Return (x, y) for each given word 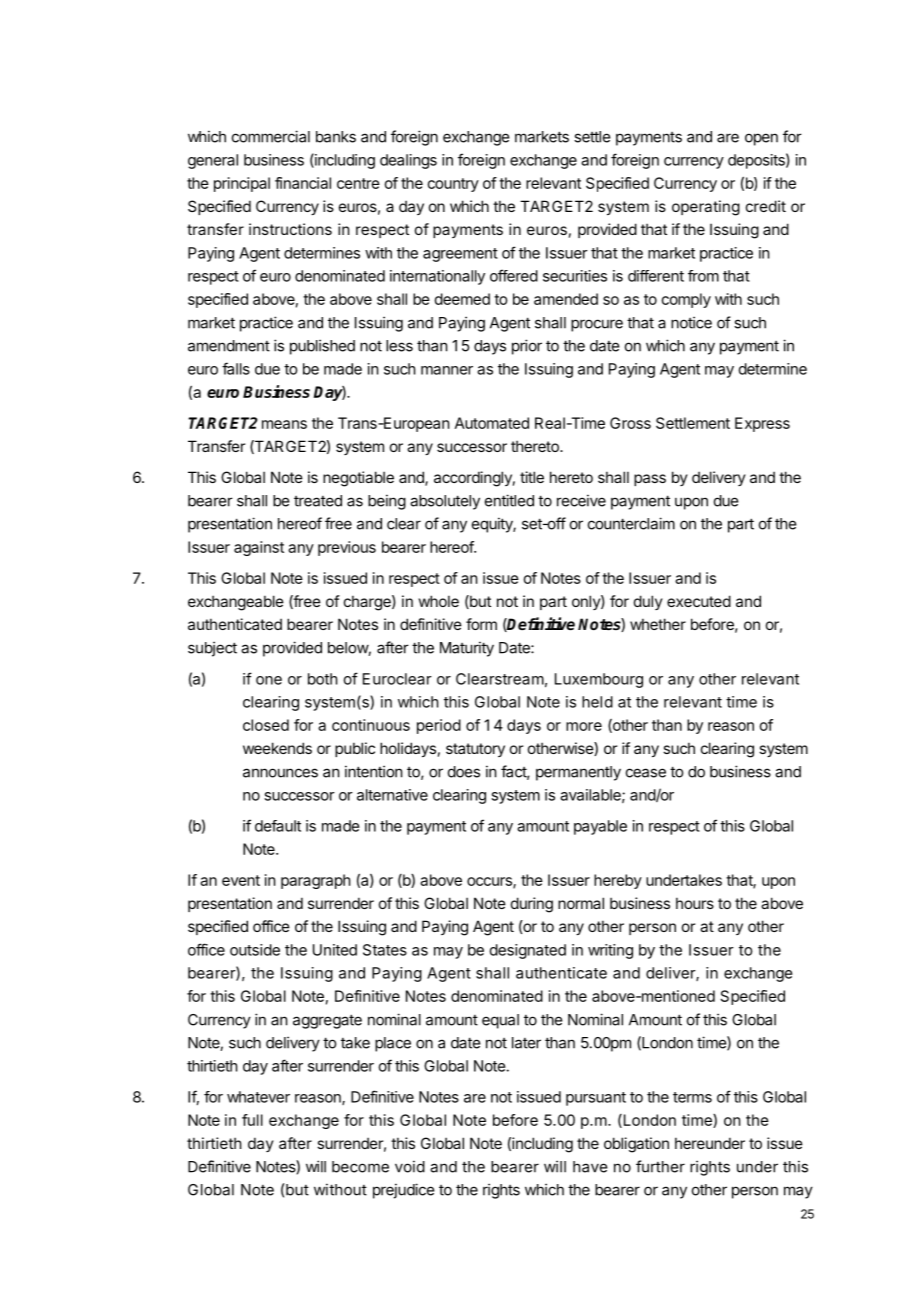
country (453, 185)
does (464, 772)
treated (318, 501)
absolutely (445, 502)
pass (650, 480)
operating (706, 208)
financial (303, 183)
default (278, 826)
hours (695, 903)
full (252, 1120)
